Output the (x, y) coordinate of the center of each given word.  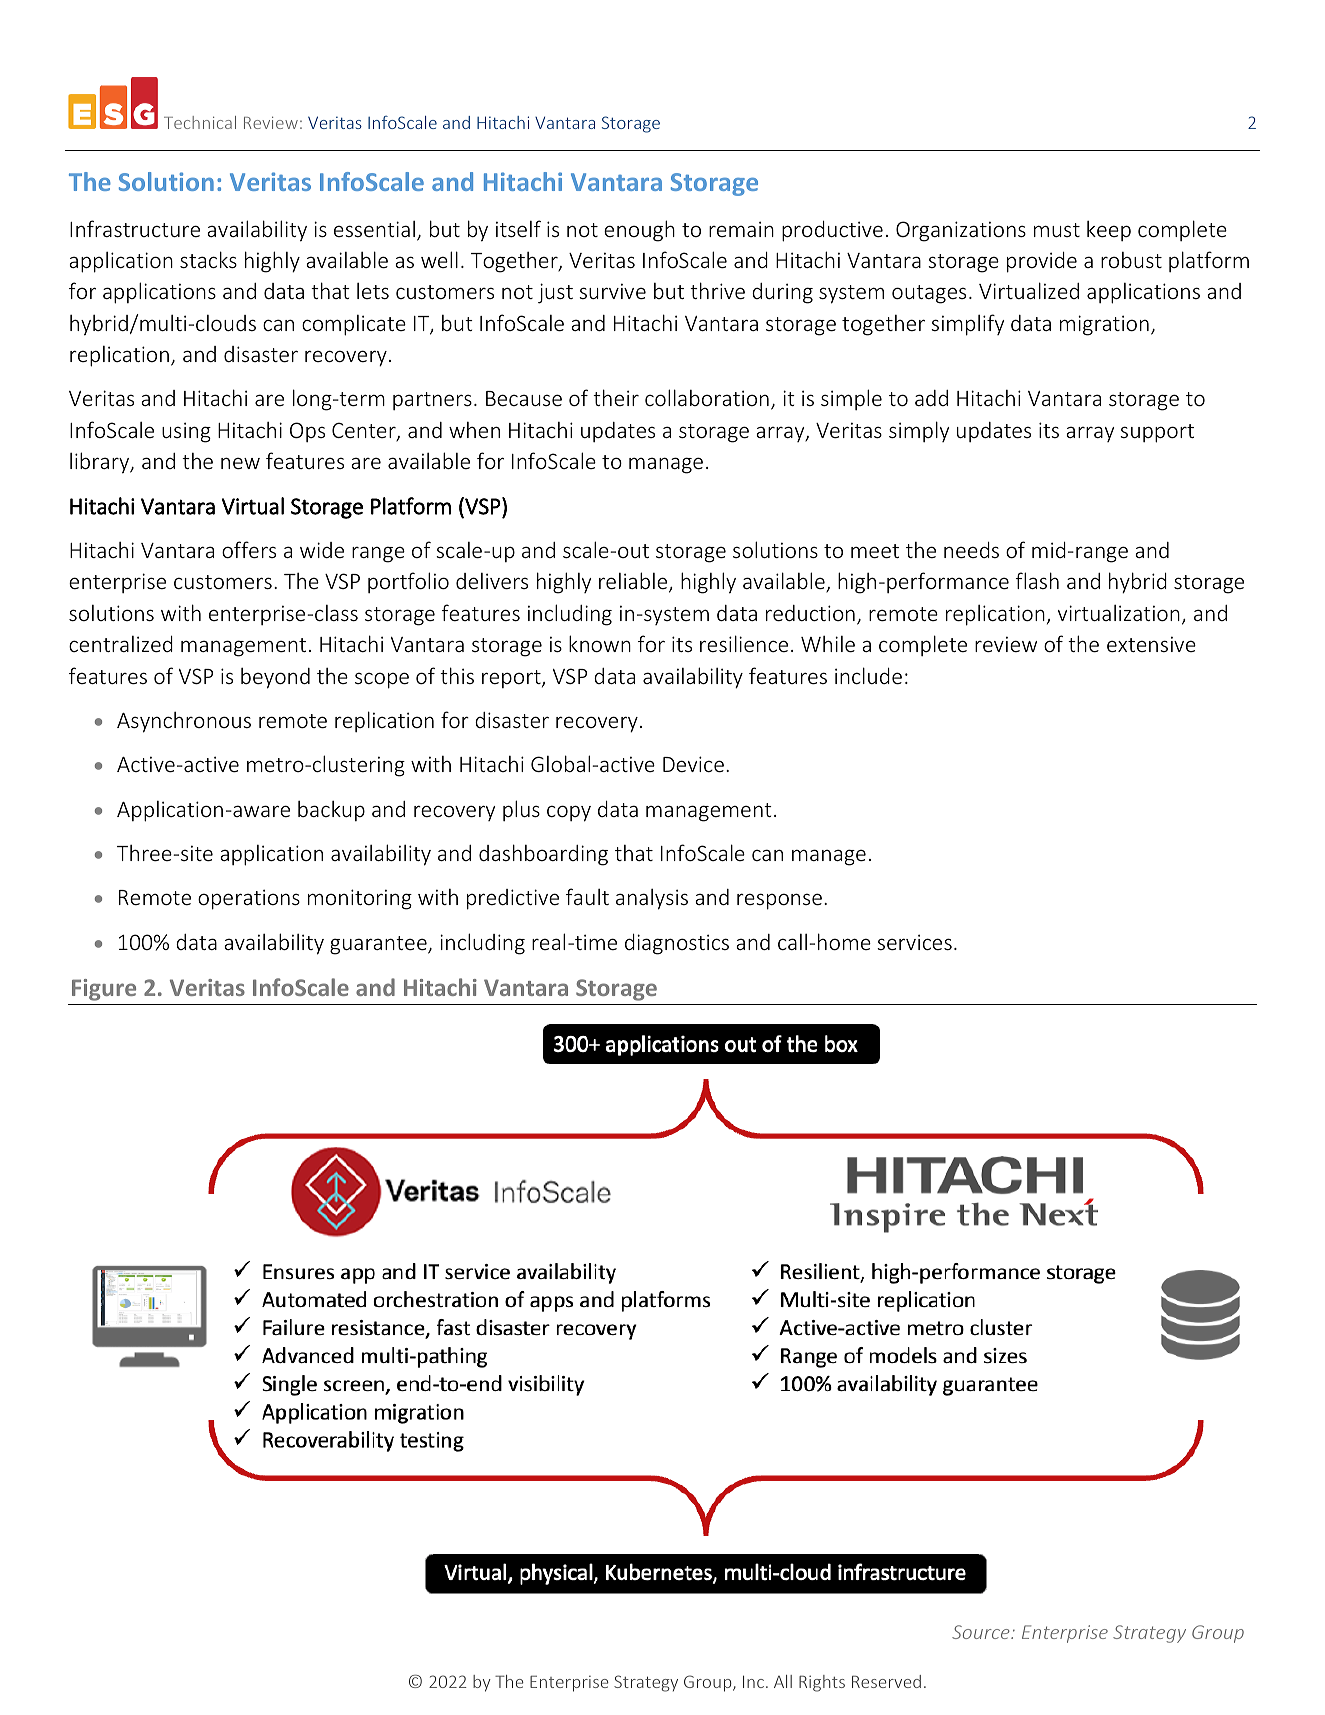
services (914, 942)
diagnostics (677, 944)
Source (982, 1632)
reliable (634, 582)
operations (249, 899)
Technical (200, 122)
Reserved (886, 1681)
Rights (822, 1683)
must (1057, 230)
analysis (652, 899)
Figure (104, 990)
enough (639, 231)
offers (249, 549)
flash (1037, 580)
